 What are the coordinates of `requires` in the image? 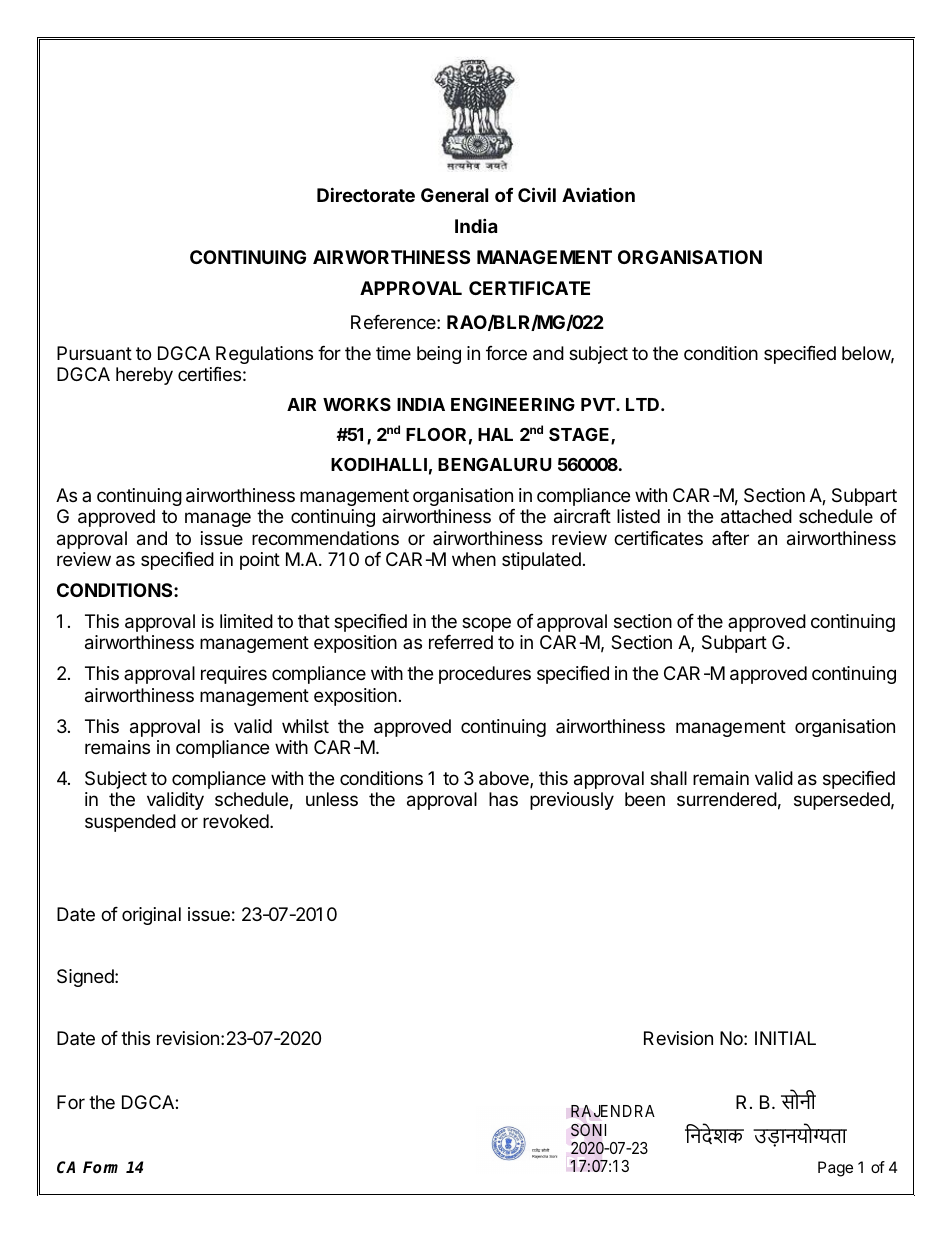 It's located at (234, 675).
